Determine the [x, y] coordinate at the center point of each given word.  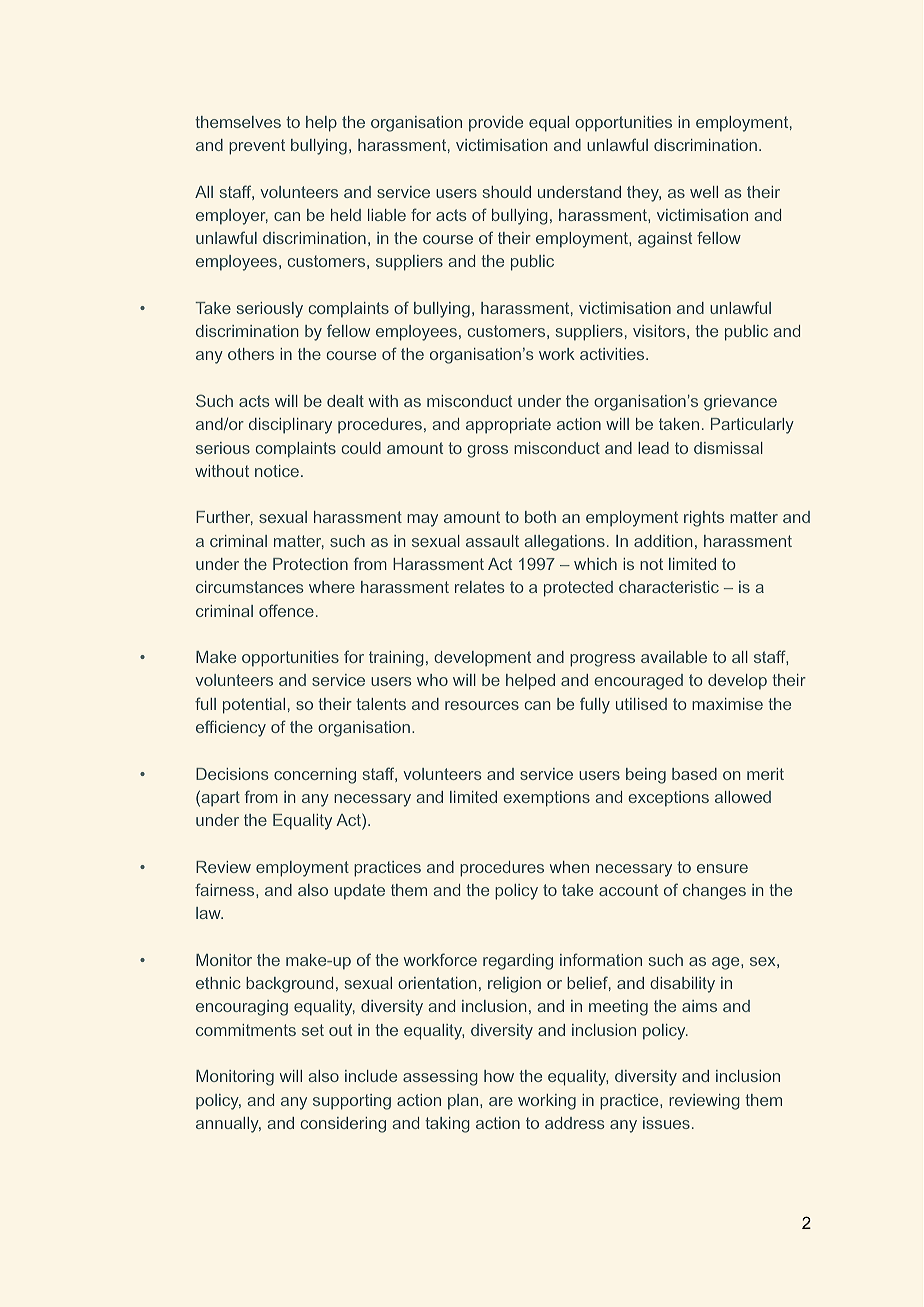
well [704, 192]
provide [496, 124]
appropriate [508, 426]
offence [286, 610]
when [569, 867]
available [674, 657]
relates [480, 587]
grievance [740, 403]
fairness [226, 889]
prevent [257, 147]
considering [343, 1125]
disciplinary [290, 426]
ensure [722, 868]
